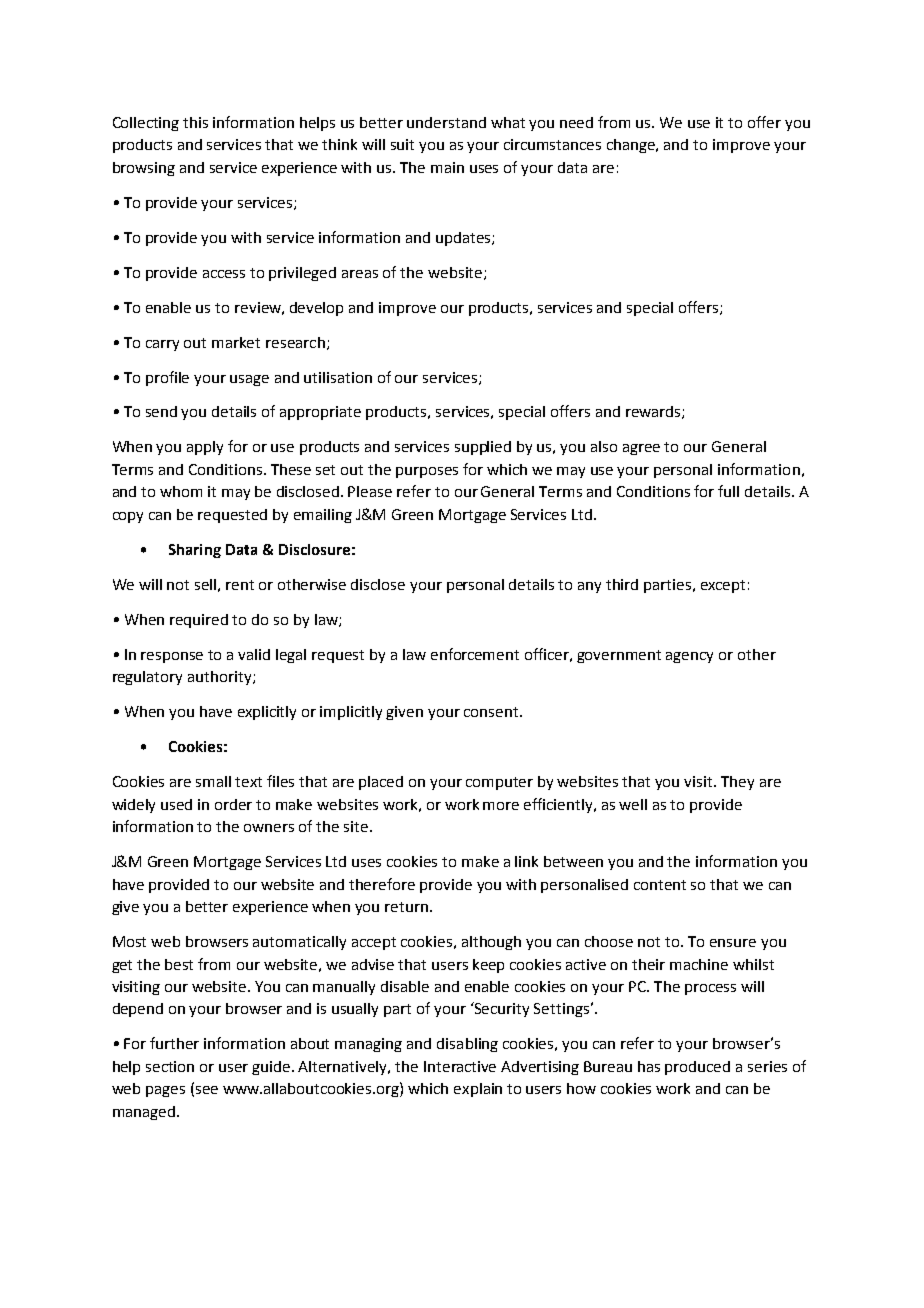  Describe the element at coordinates (475, 654) in the image. I see `enforcement` at that location.
